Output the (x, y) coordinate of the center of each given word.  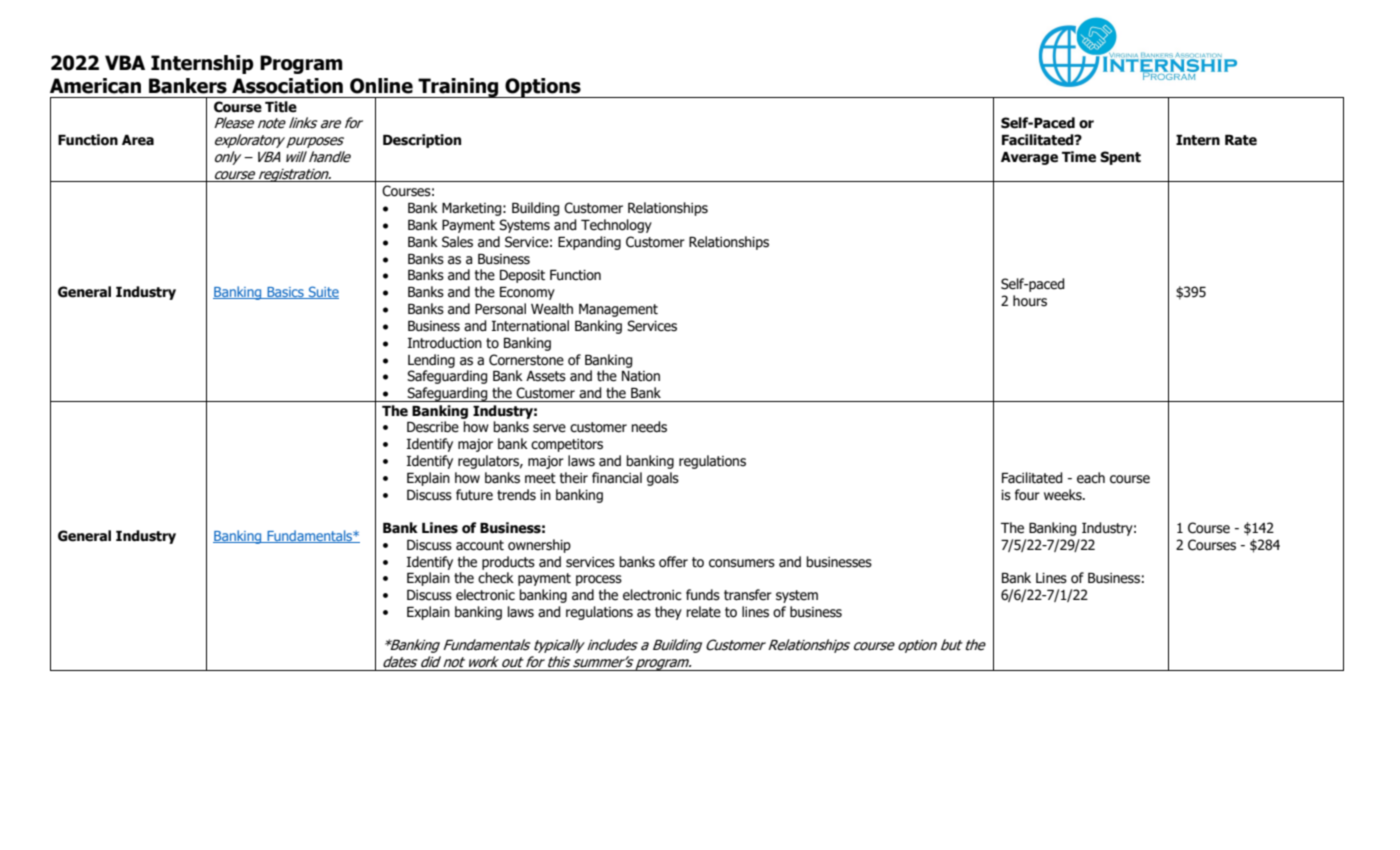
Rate (1241, 140)
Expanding (589, 243)
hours (1030, 301)
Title (281, 107)
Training (458, 88)
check (496, 578)
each (1091, 478)
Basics (285, 293)
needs (649, 427)
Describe (433, 427)
